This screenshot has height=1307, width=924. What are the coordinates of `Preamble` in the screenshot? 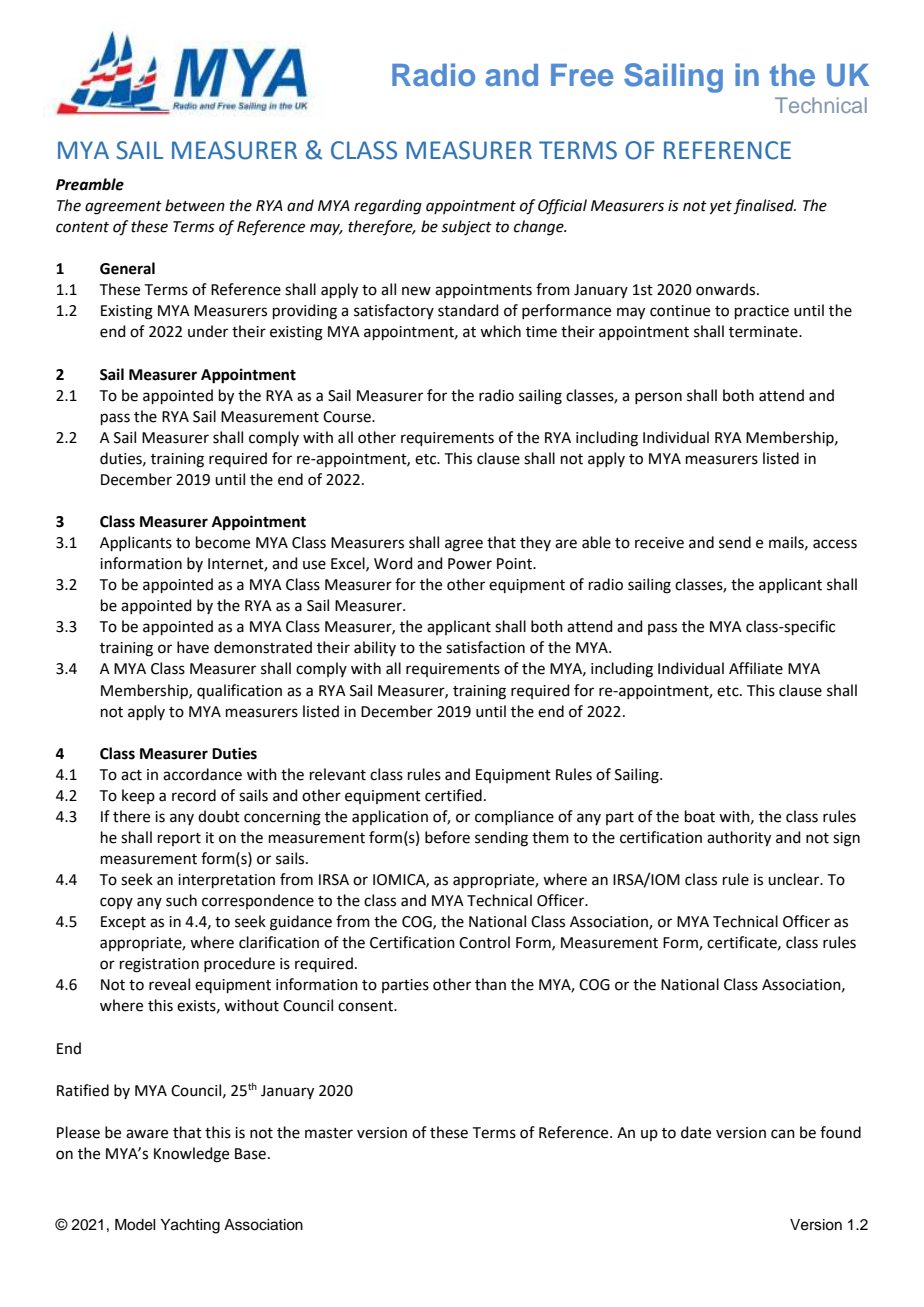 It's located at (90, 184).
